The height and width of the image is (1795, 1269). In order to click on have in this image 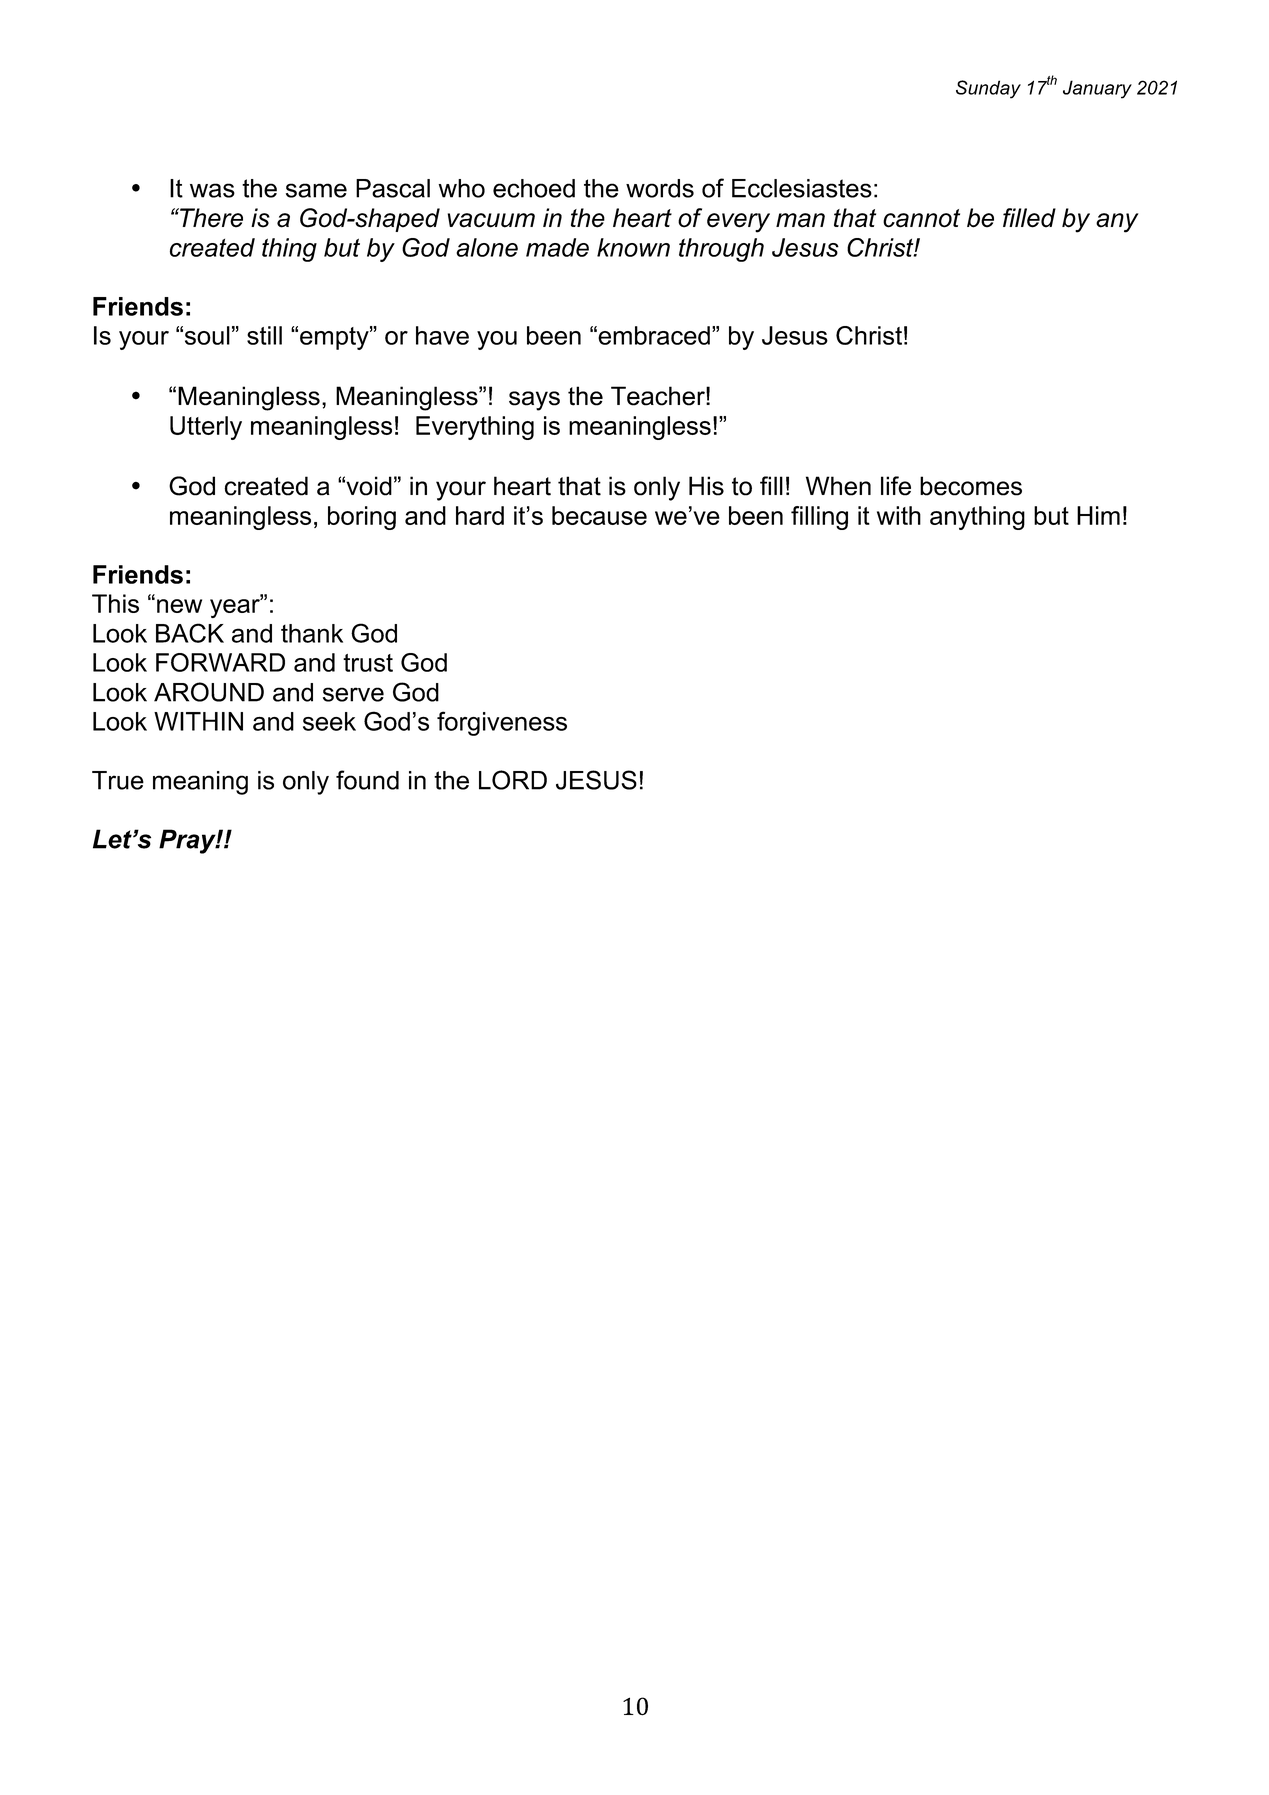, I will do `click(442, 335)`.
